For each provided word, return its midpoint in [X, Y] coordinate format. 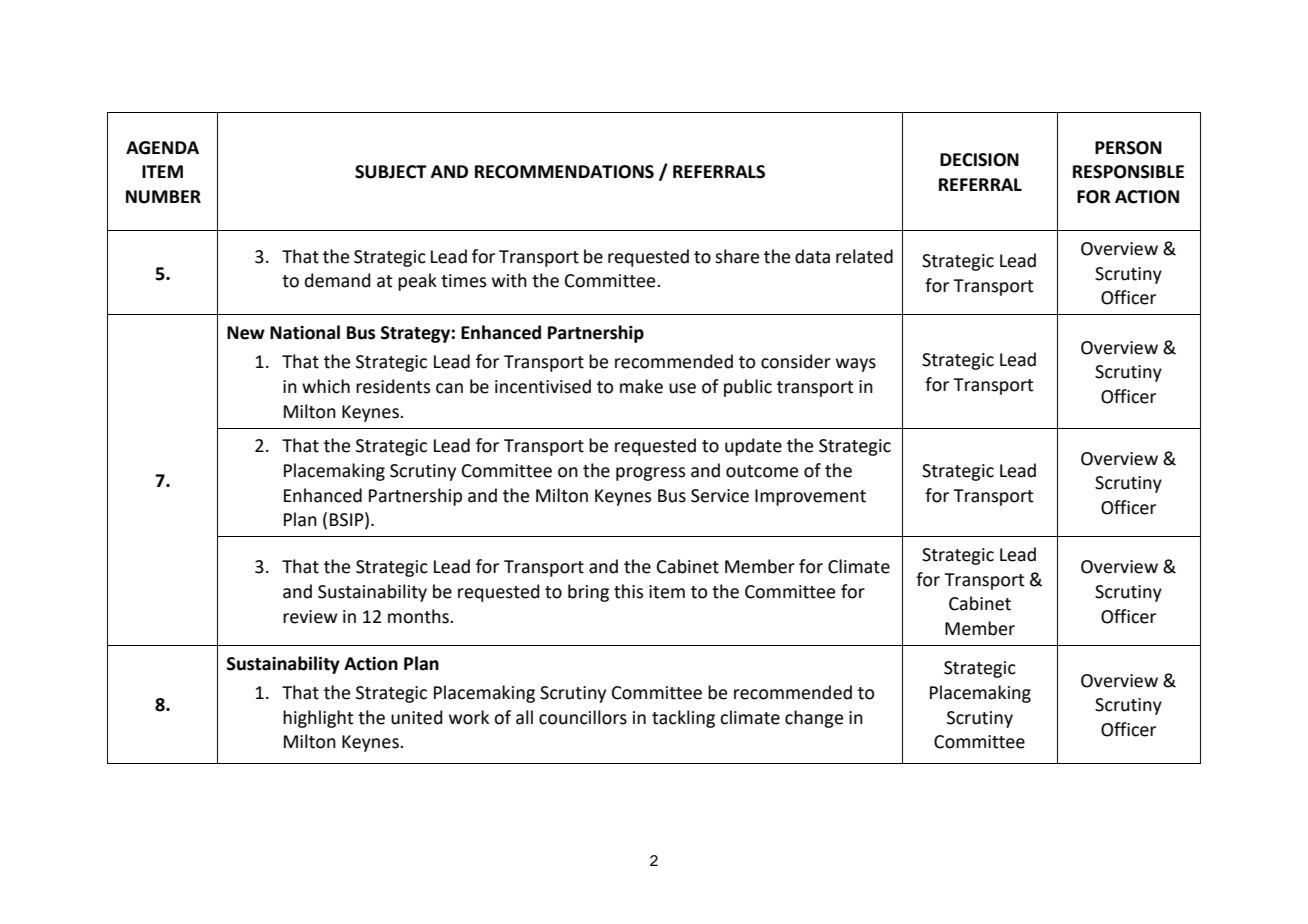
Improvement [810, 497]
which [326, 386]
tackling [683, 719]
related [864, 256]
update [753, 447]
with [509, 280]
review [310, 617]
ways [856, 365]
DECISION [979, 160]
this [628, 591]
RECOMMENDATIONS [564, 172]
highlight [318, 719]
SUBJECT [391, 172]
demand [338, 280]
